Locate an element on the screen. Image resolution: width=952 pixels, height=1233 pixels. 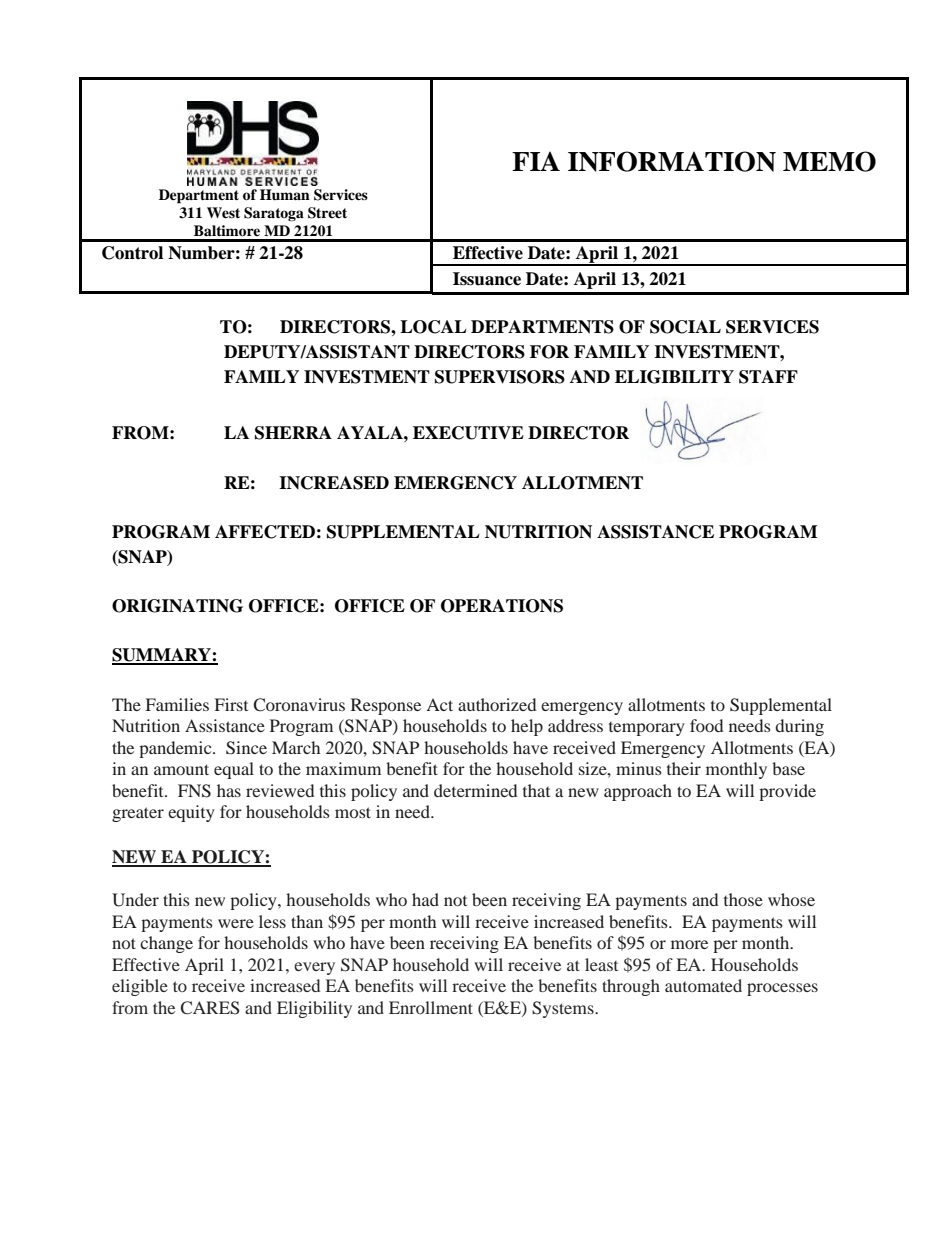
ORIGINATING is located at coordinates (177, 606).
